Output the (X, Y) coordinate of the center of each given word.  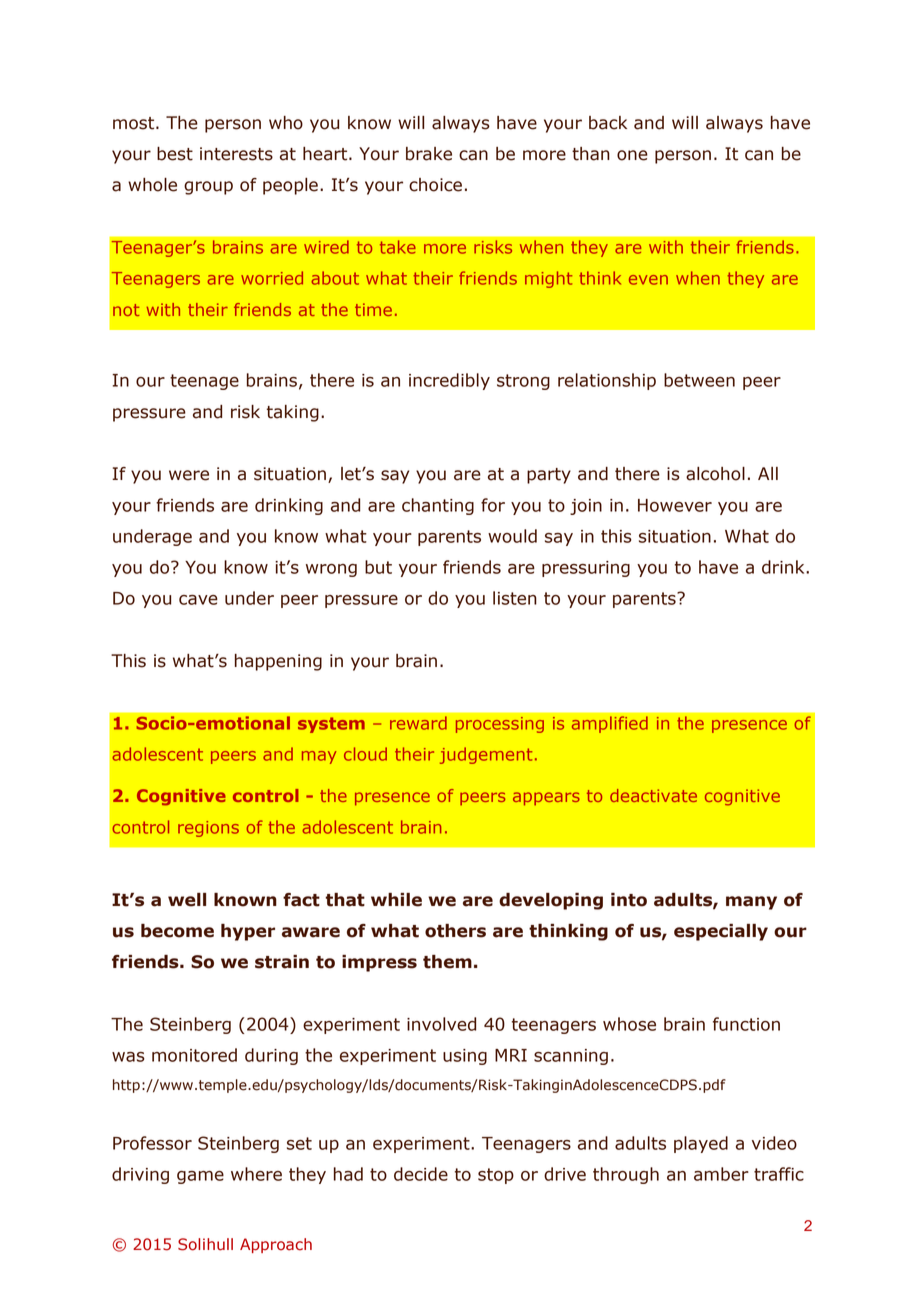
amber (721, 1174)
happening (278, 662)
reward (418, 723)
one (632, 155)
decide (421, 1174)
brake (429, 154)
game (200, 1177)
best (175, 154)
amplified (610, 724)
